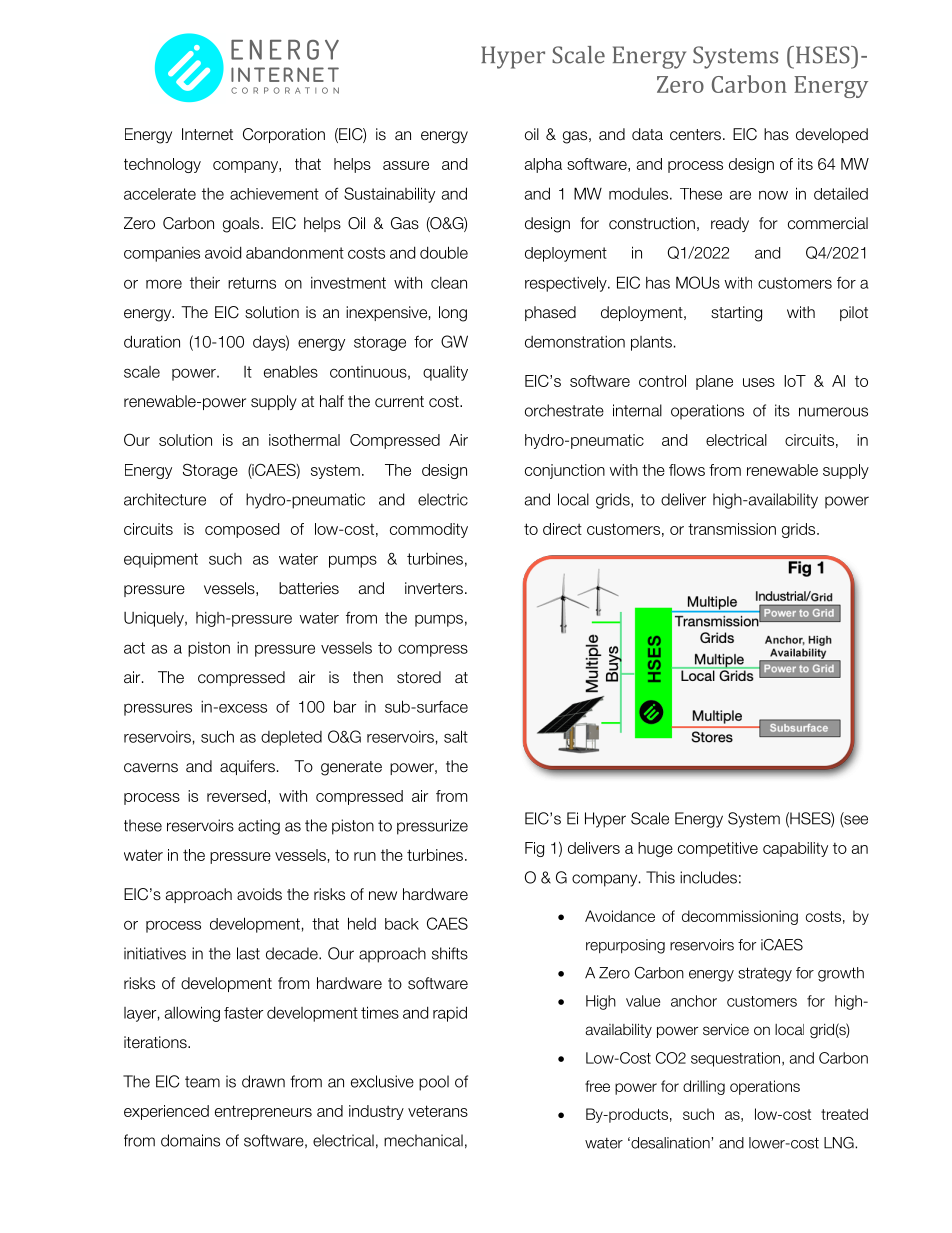  What do you see at coordinates (207, 134) in the screenshot?
I see `Internet` at bounding box center [207, 134].
